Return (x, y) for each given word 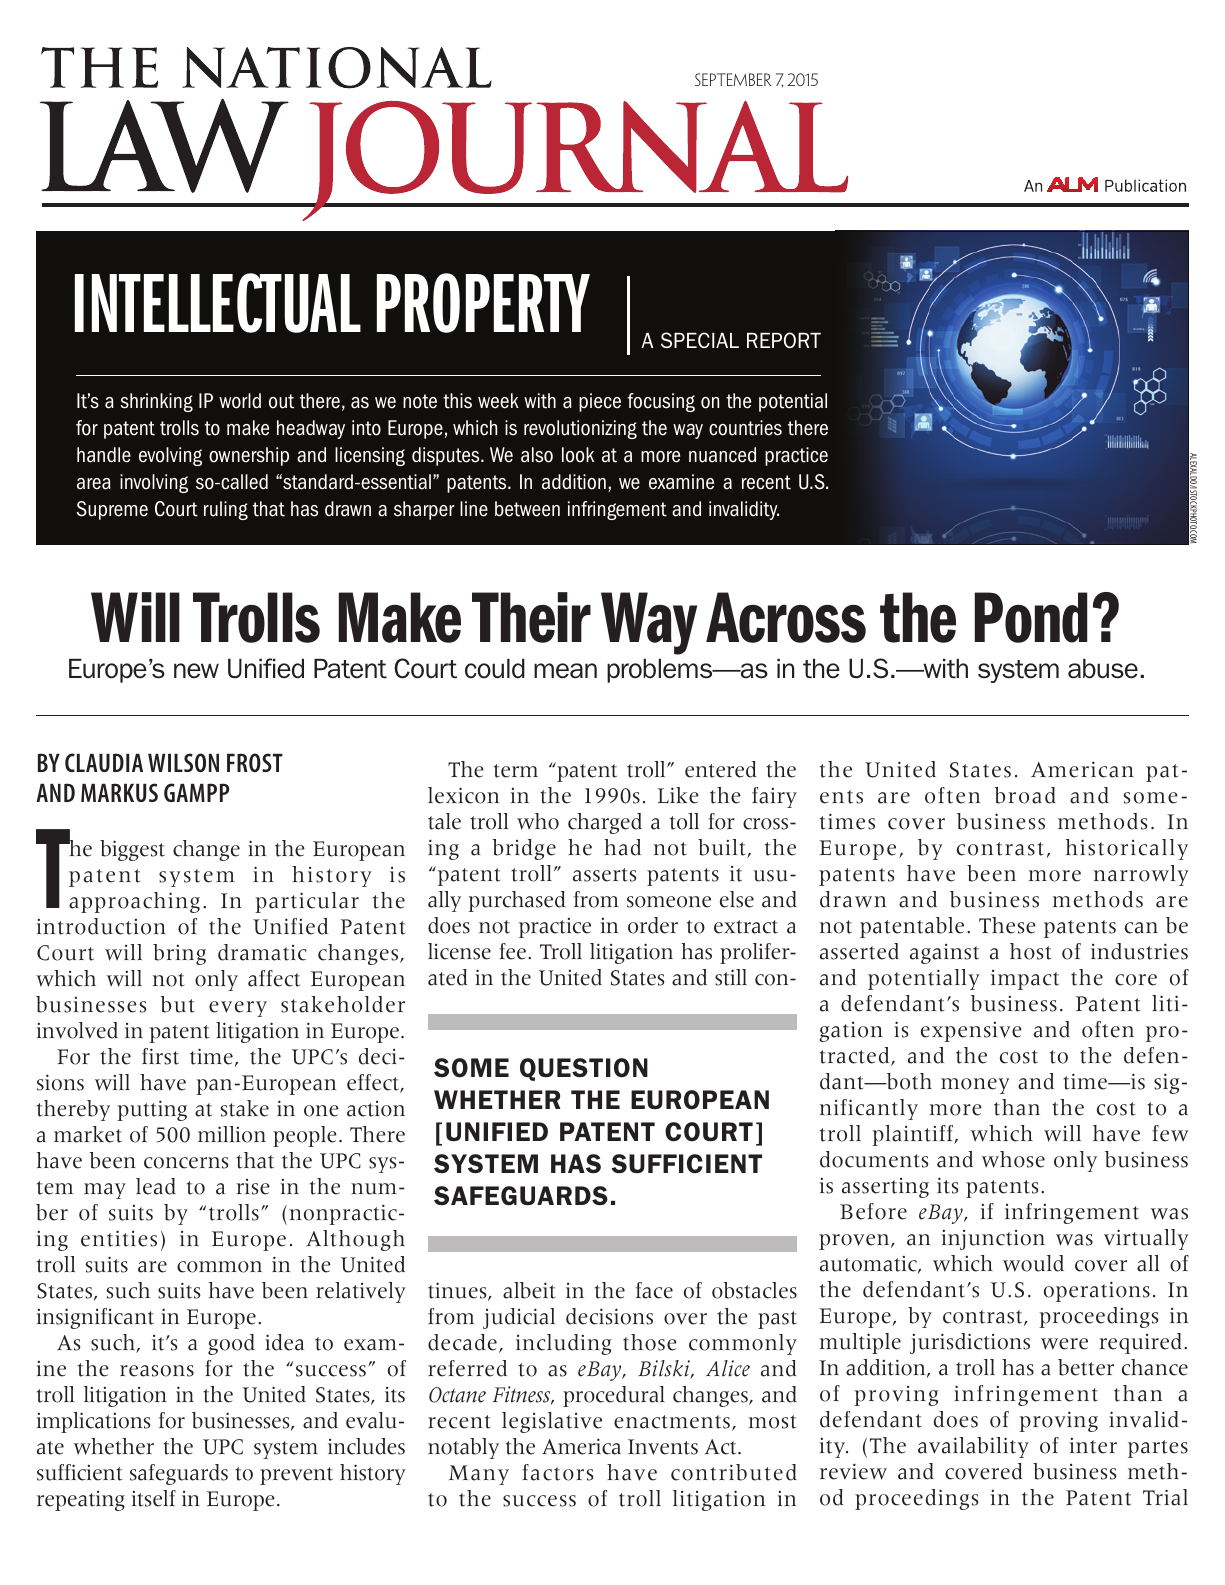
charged (605, 823)
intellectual (218, 303)
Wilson (183, 762)
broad (1025, 795)
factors (557, 1472)
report (784, 340)
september (733, 79)
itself (153, 1498)
